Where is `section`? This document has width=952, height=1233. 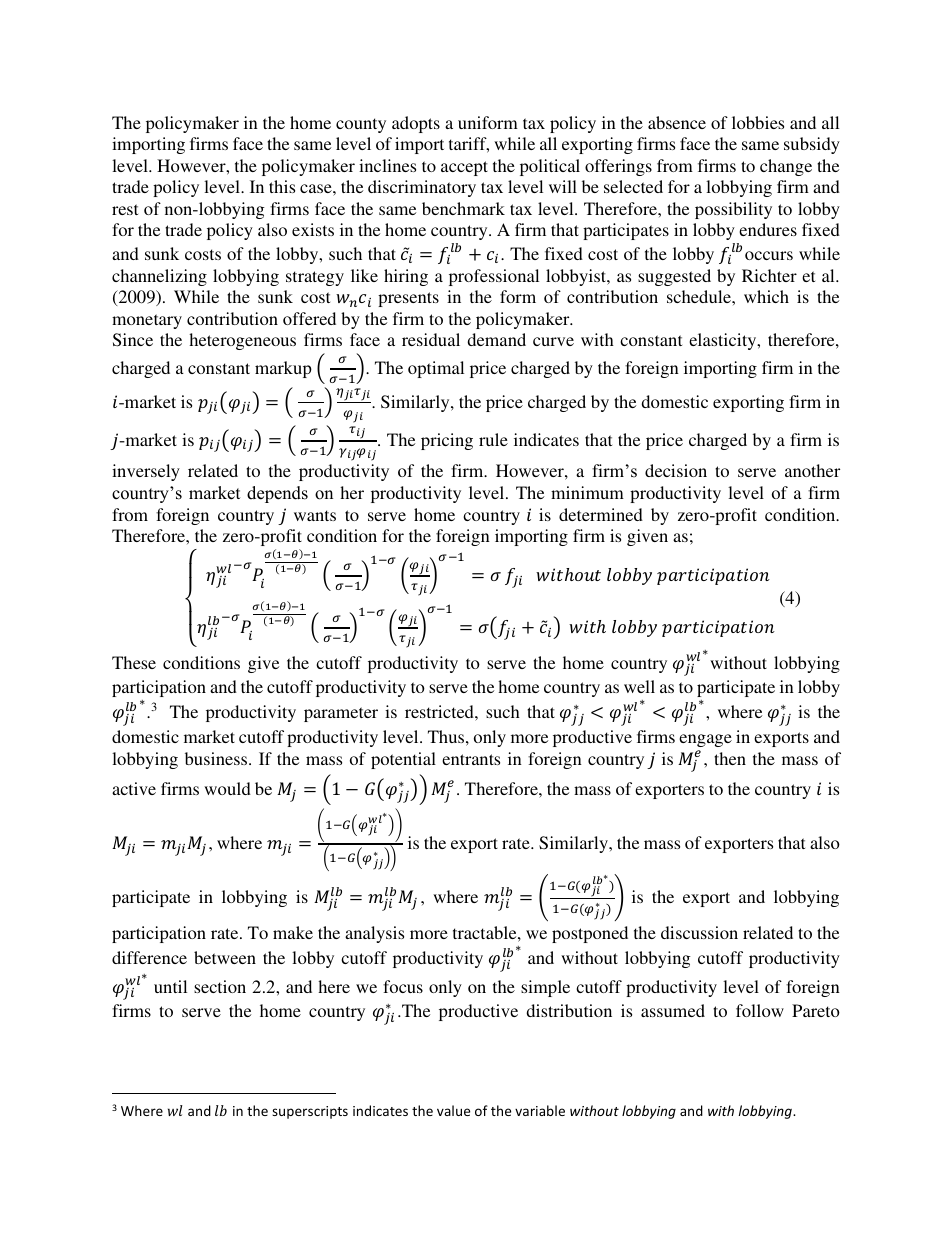
section is located at coordinates (220, 986).
